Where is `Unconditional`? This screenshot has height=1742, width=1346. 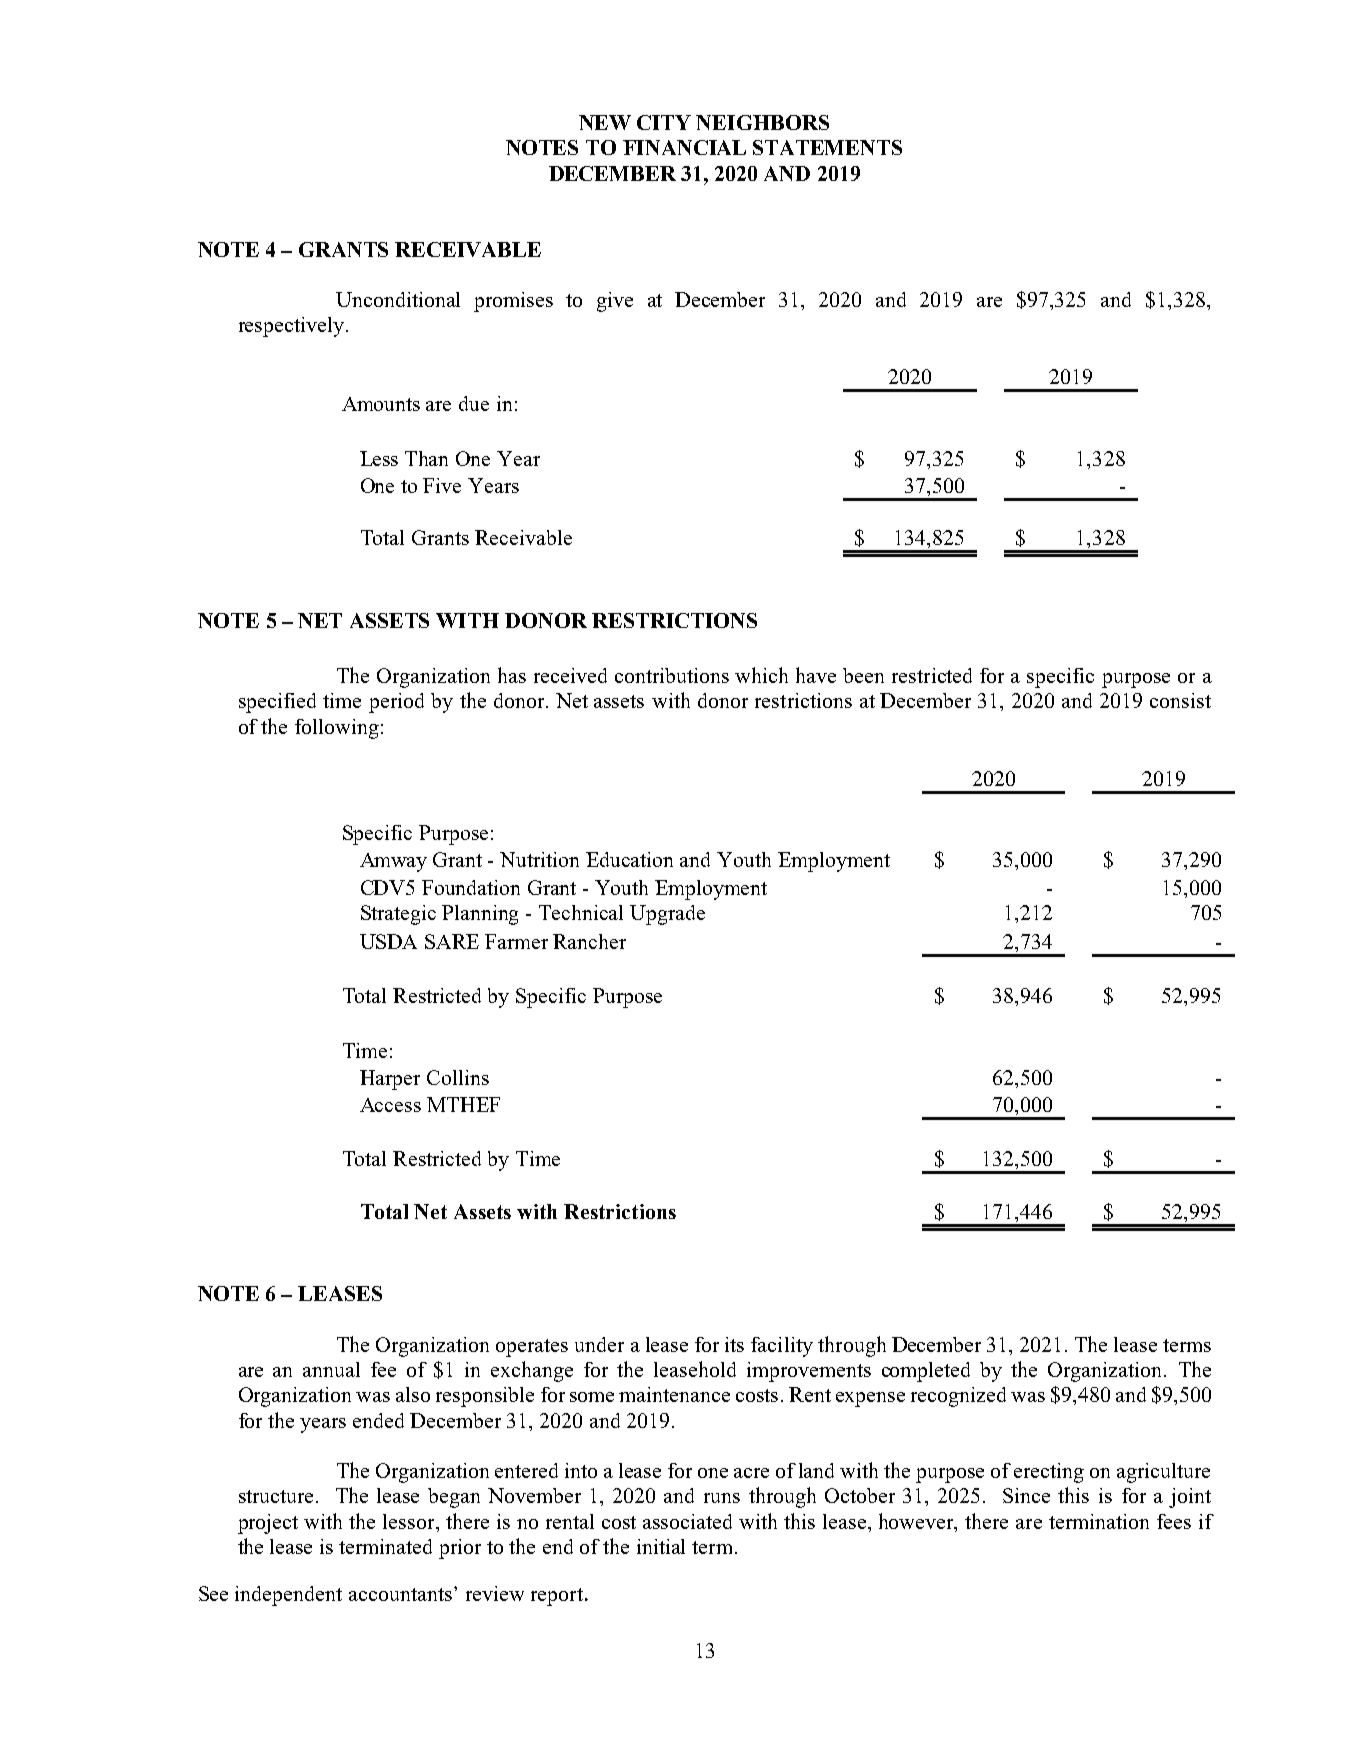 Unconditional is located at coordinates (398, 299).
